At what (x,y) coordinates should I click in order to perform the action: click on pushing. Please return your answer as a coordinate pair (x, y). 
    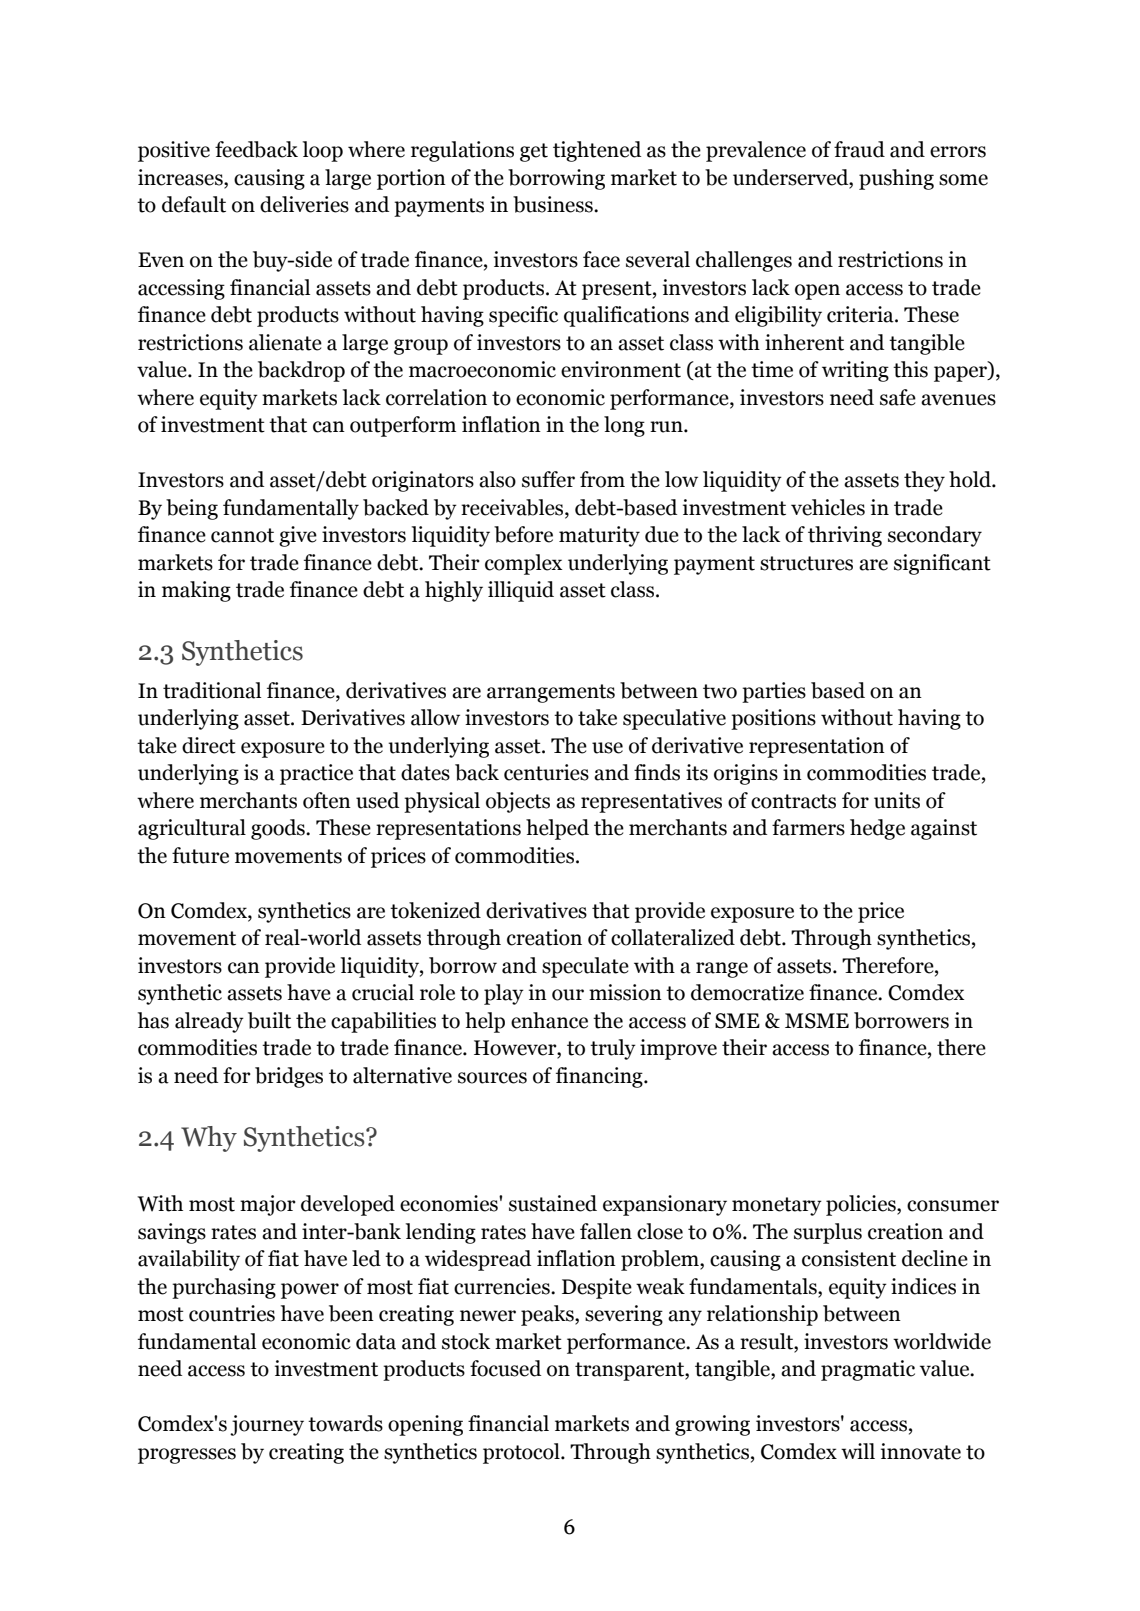
    Looking at the image, I should click on (896, 179).
